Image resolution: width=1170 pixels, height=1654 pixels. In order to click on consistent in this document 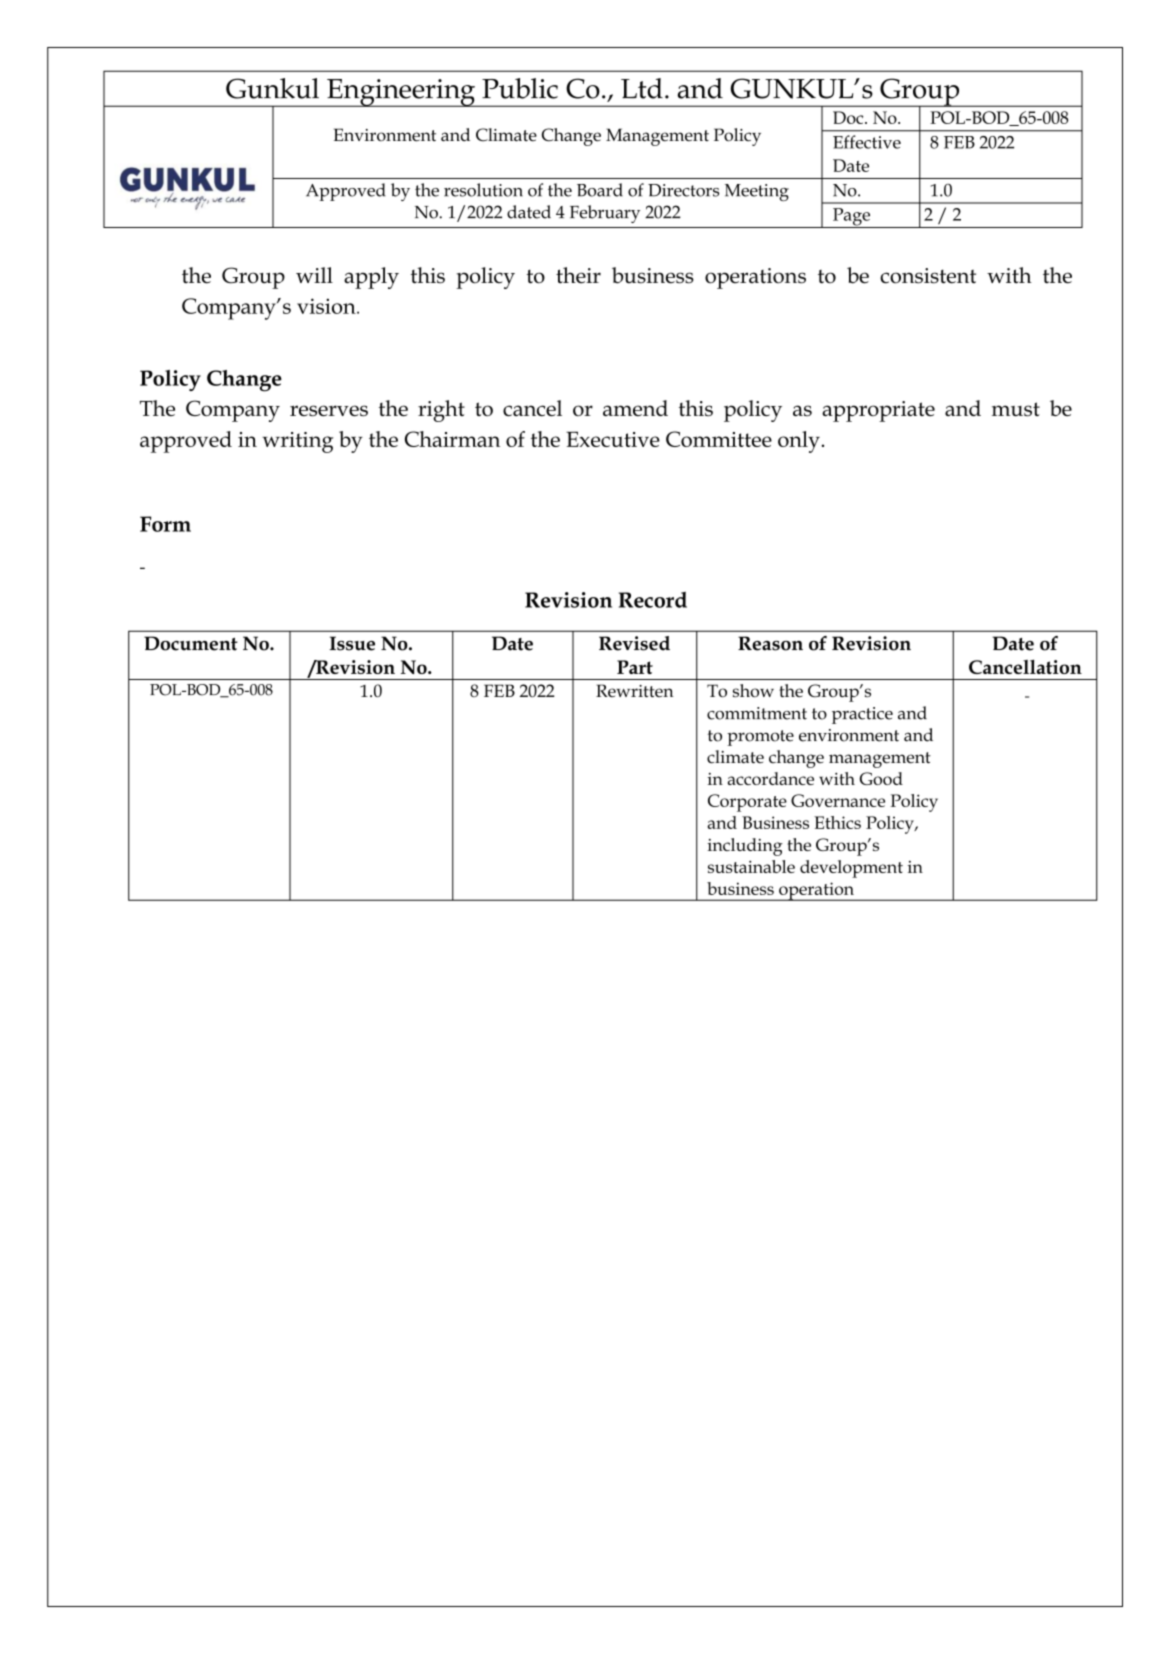, I will do `click(928, 276)`.
